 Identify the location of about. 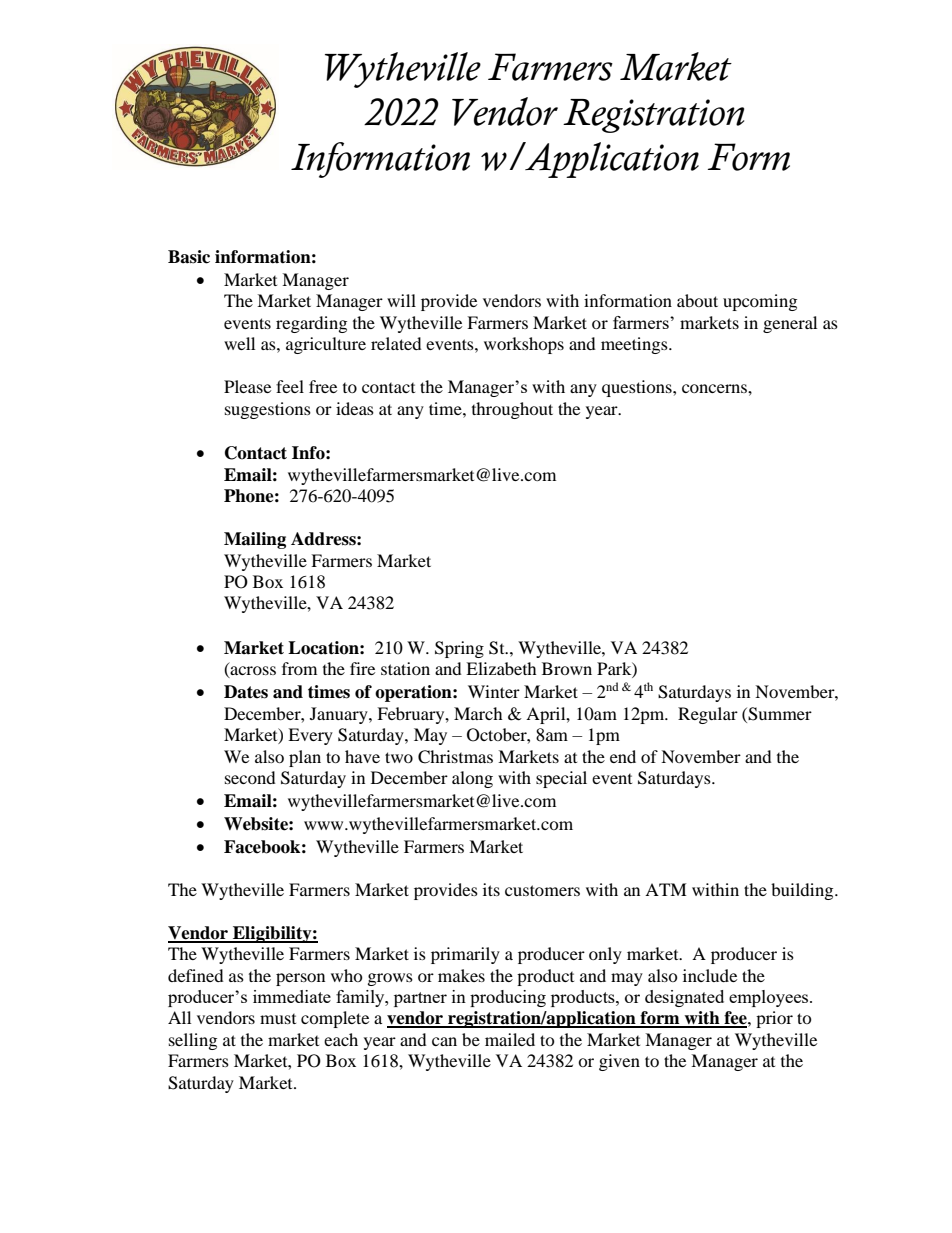
(697, 300).
